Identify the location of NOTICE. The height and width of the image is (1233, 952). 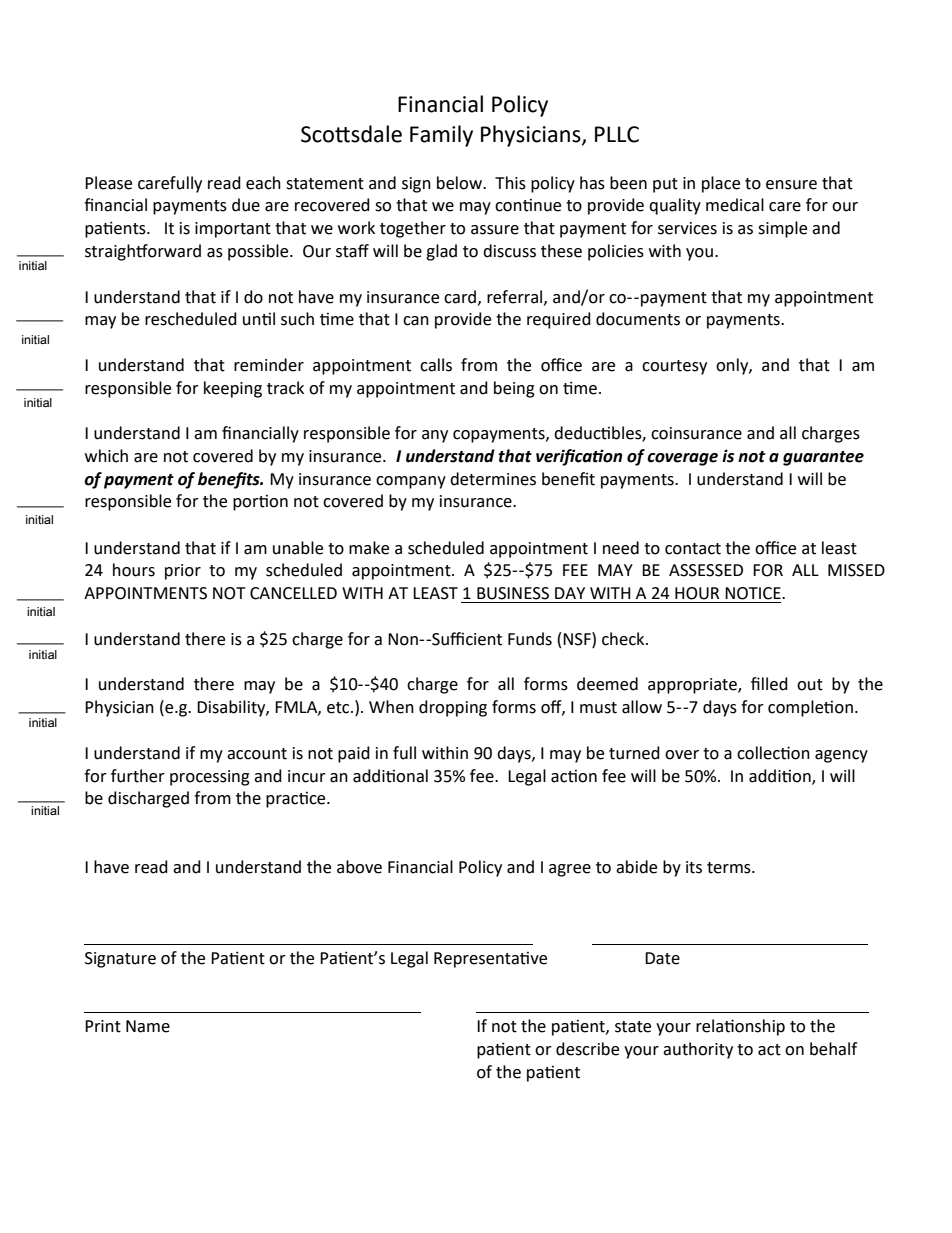
(754, 593).
